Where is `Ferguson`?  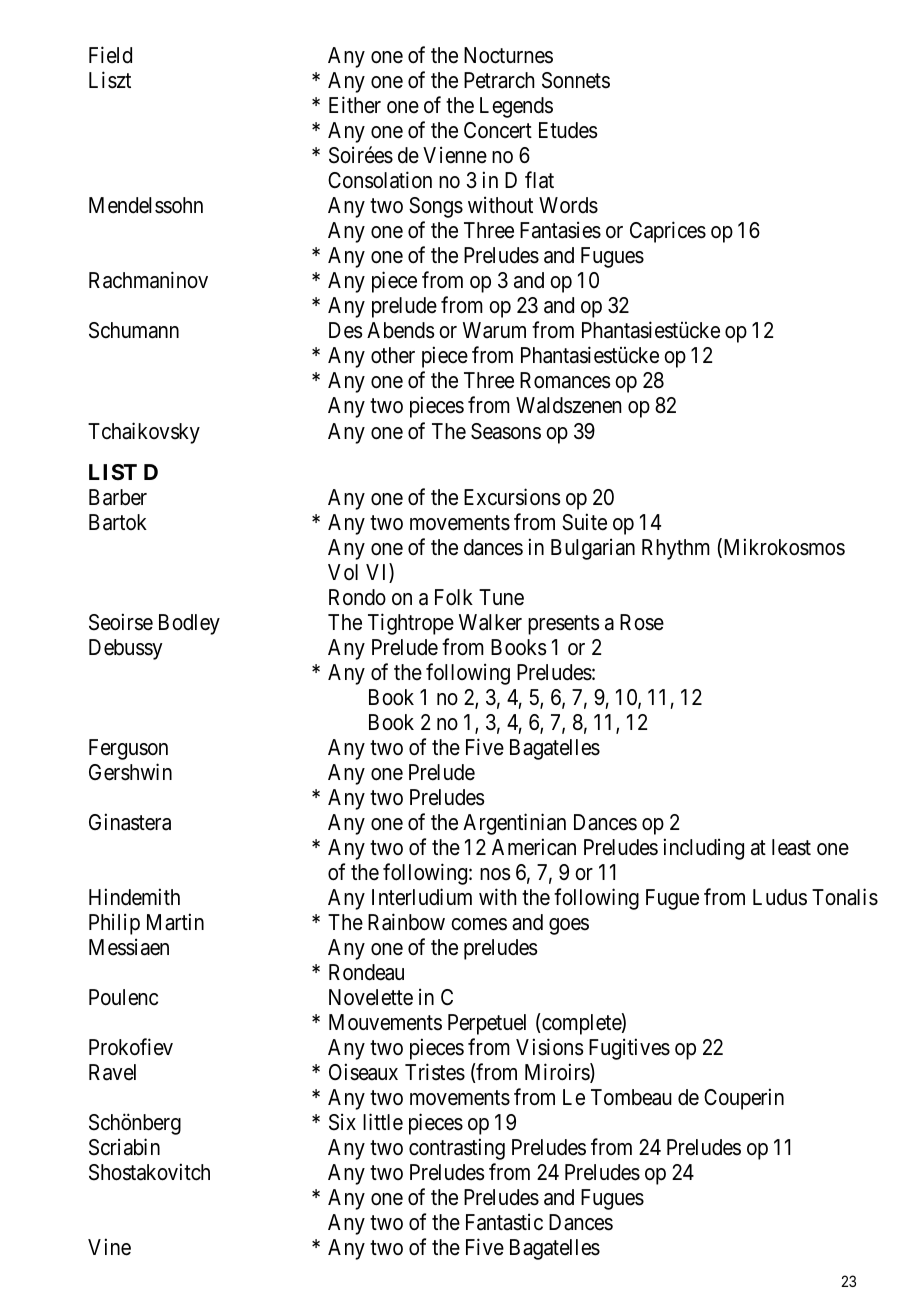
Ferguson is located at coordinates (128, 749).
